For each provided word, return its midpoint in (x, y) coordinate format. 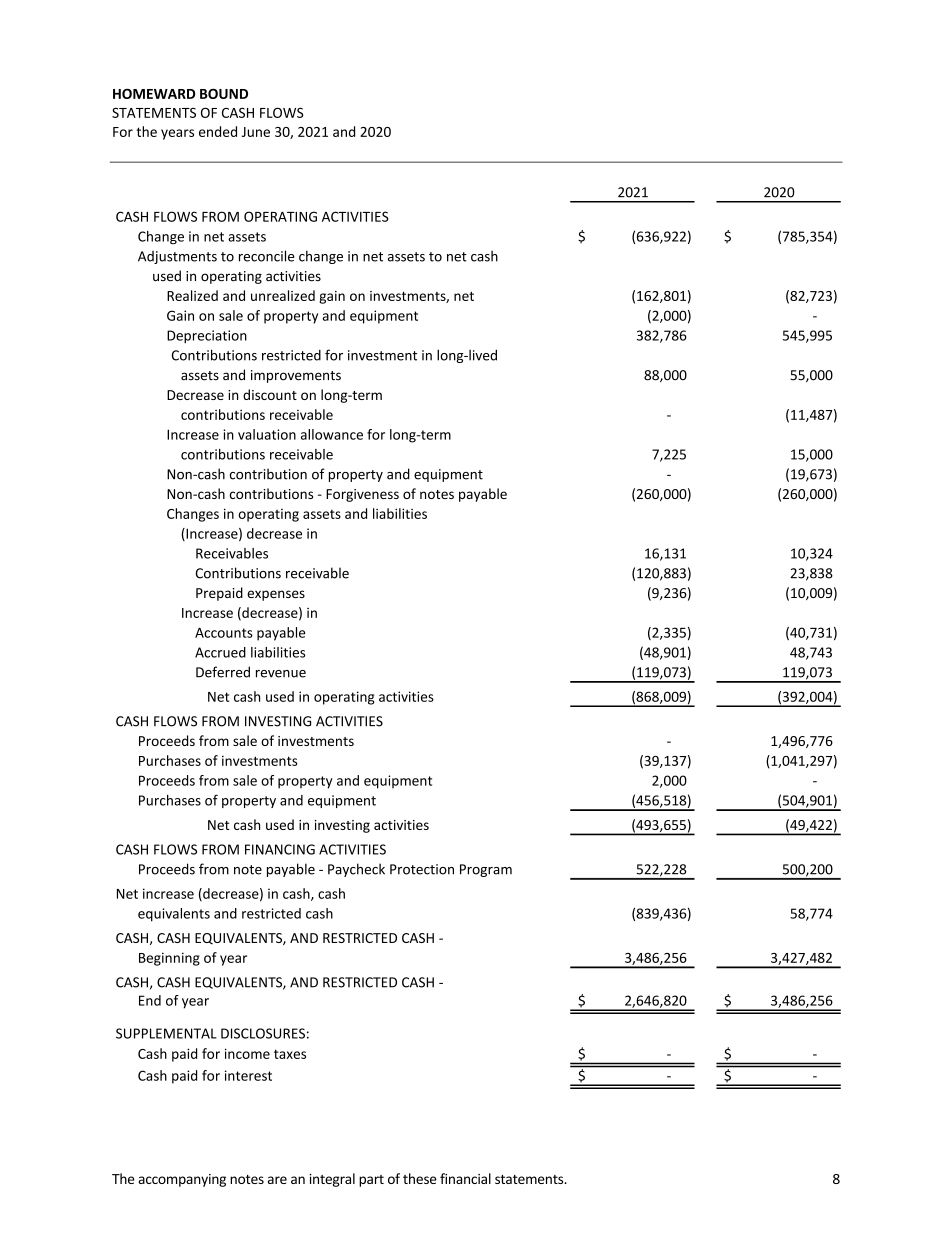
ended (218, 131)
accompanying (182, 1180)
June (256, 132)
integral (332, 1180)
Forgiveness (362, 495)
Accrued (220, 652)
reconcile (266, 256)
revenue (281, 674)
